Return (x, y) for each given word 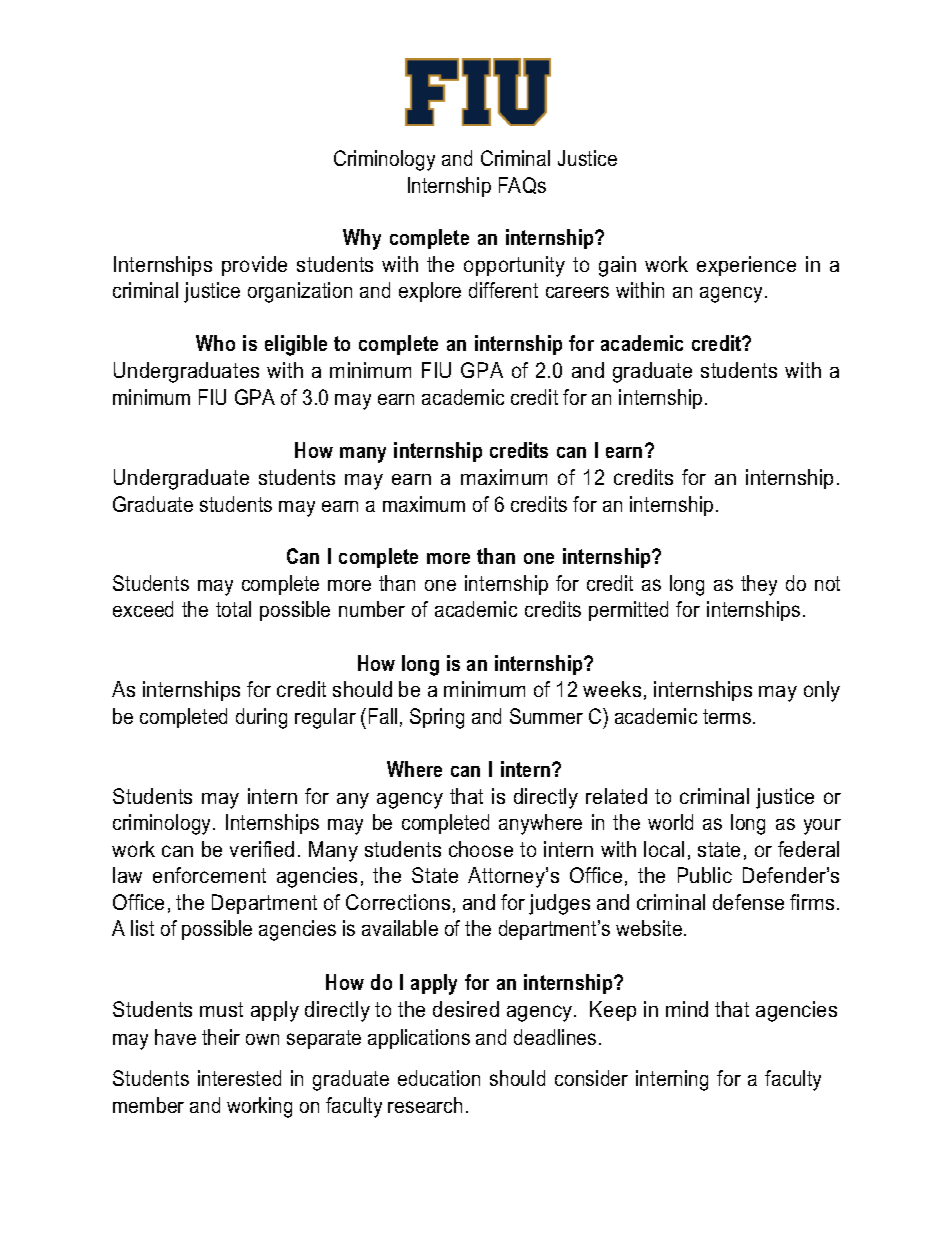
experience (746, 266)
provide (254, 266)
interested (239, 1078)
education (439, 1078)
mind (687, 1009)
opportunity (514, 266)
